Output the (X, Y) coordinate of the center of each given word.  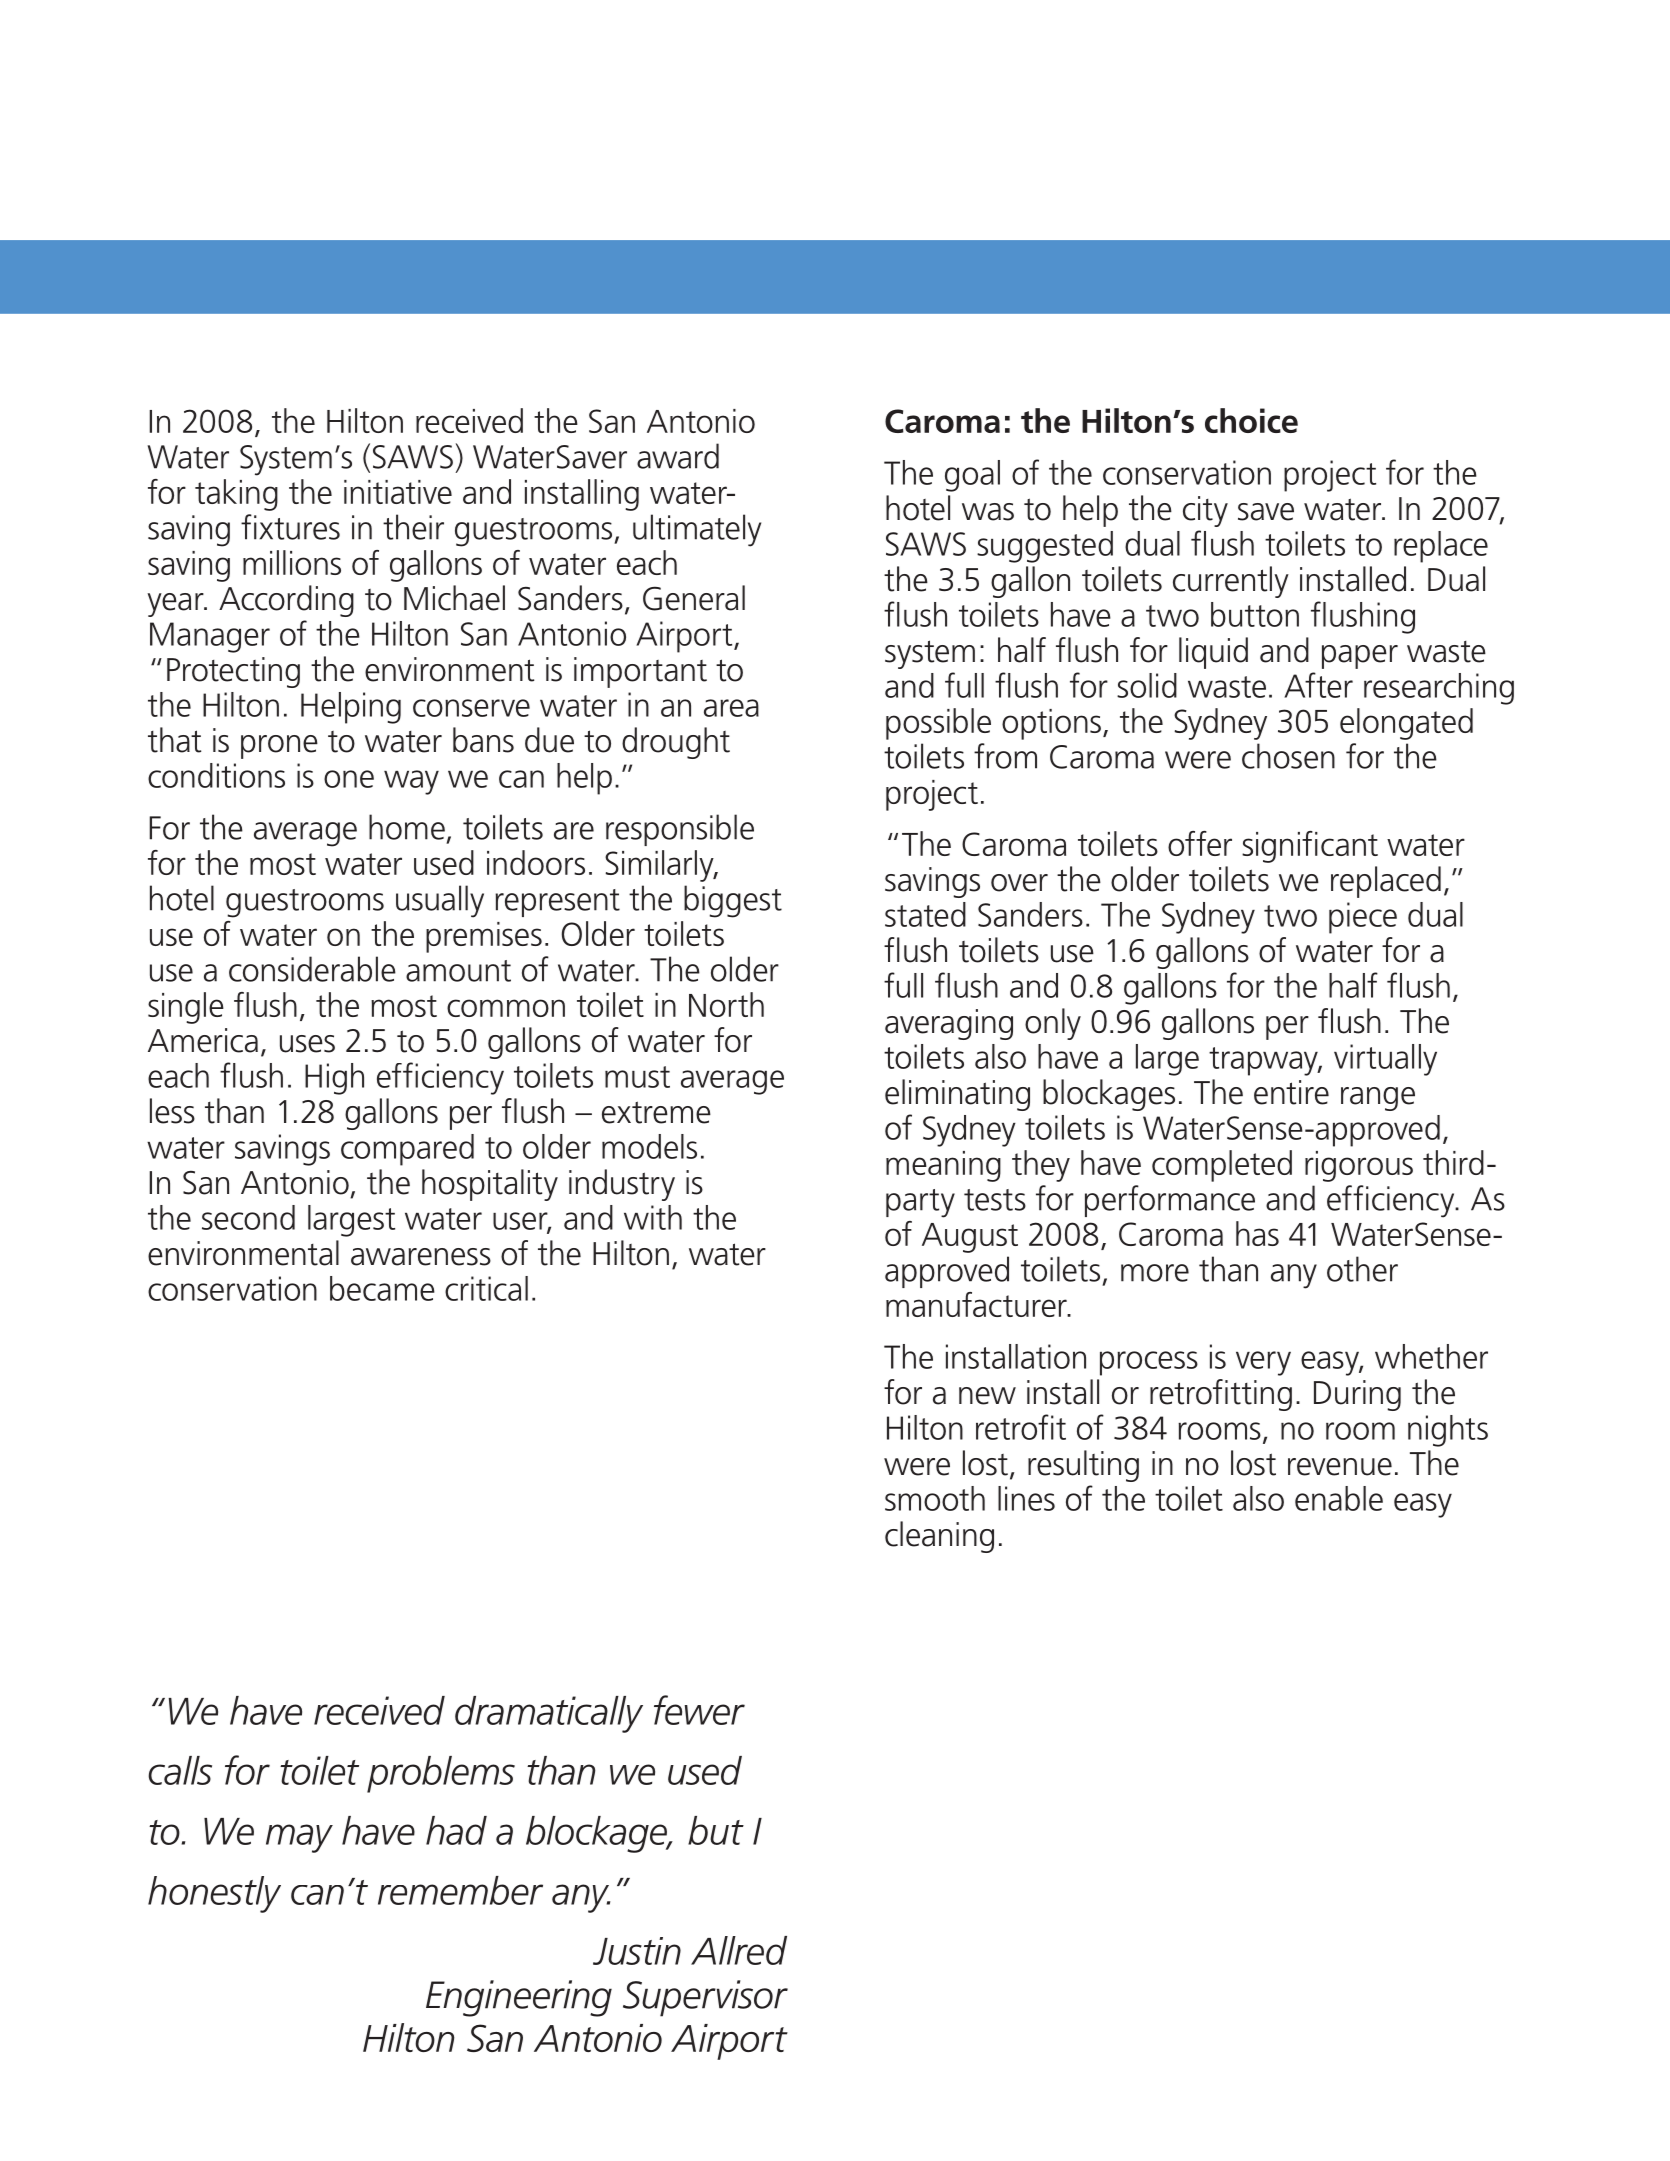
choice (1251, 420)
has (1257, 1233)
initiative (398, 492)
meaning (943, 1166)
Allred (739, 1950)
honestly (214, 1894)
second (248, 1217)
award (678, 456)
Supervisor (705, 1998)
